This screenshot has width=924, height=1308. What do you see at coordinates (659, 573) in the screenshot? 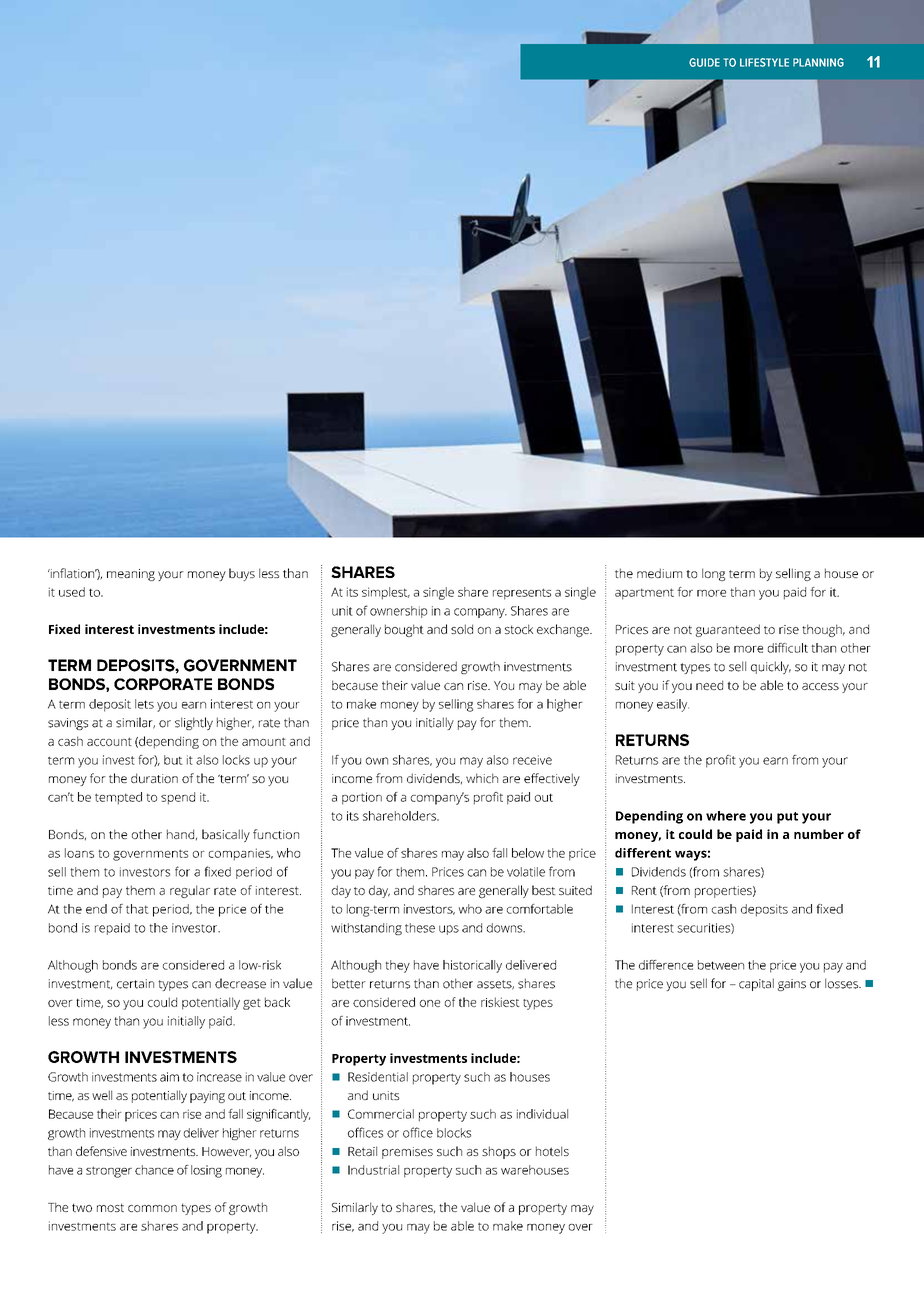
I see `medium` at bounding box center [659, 573].
